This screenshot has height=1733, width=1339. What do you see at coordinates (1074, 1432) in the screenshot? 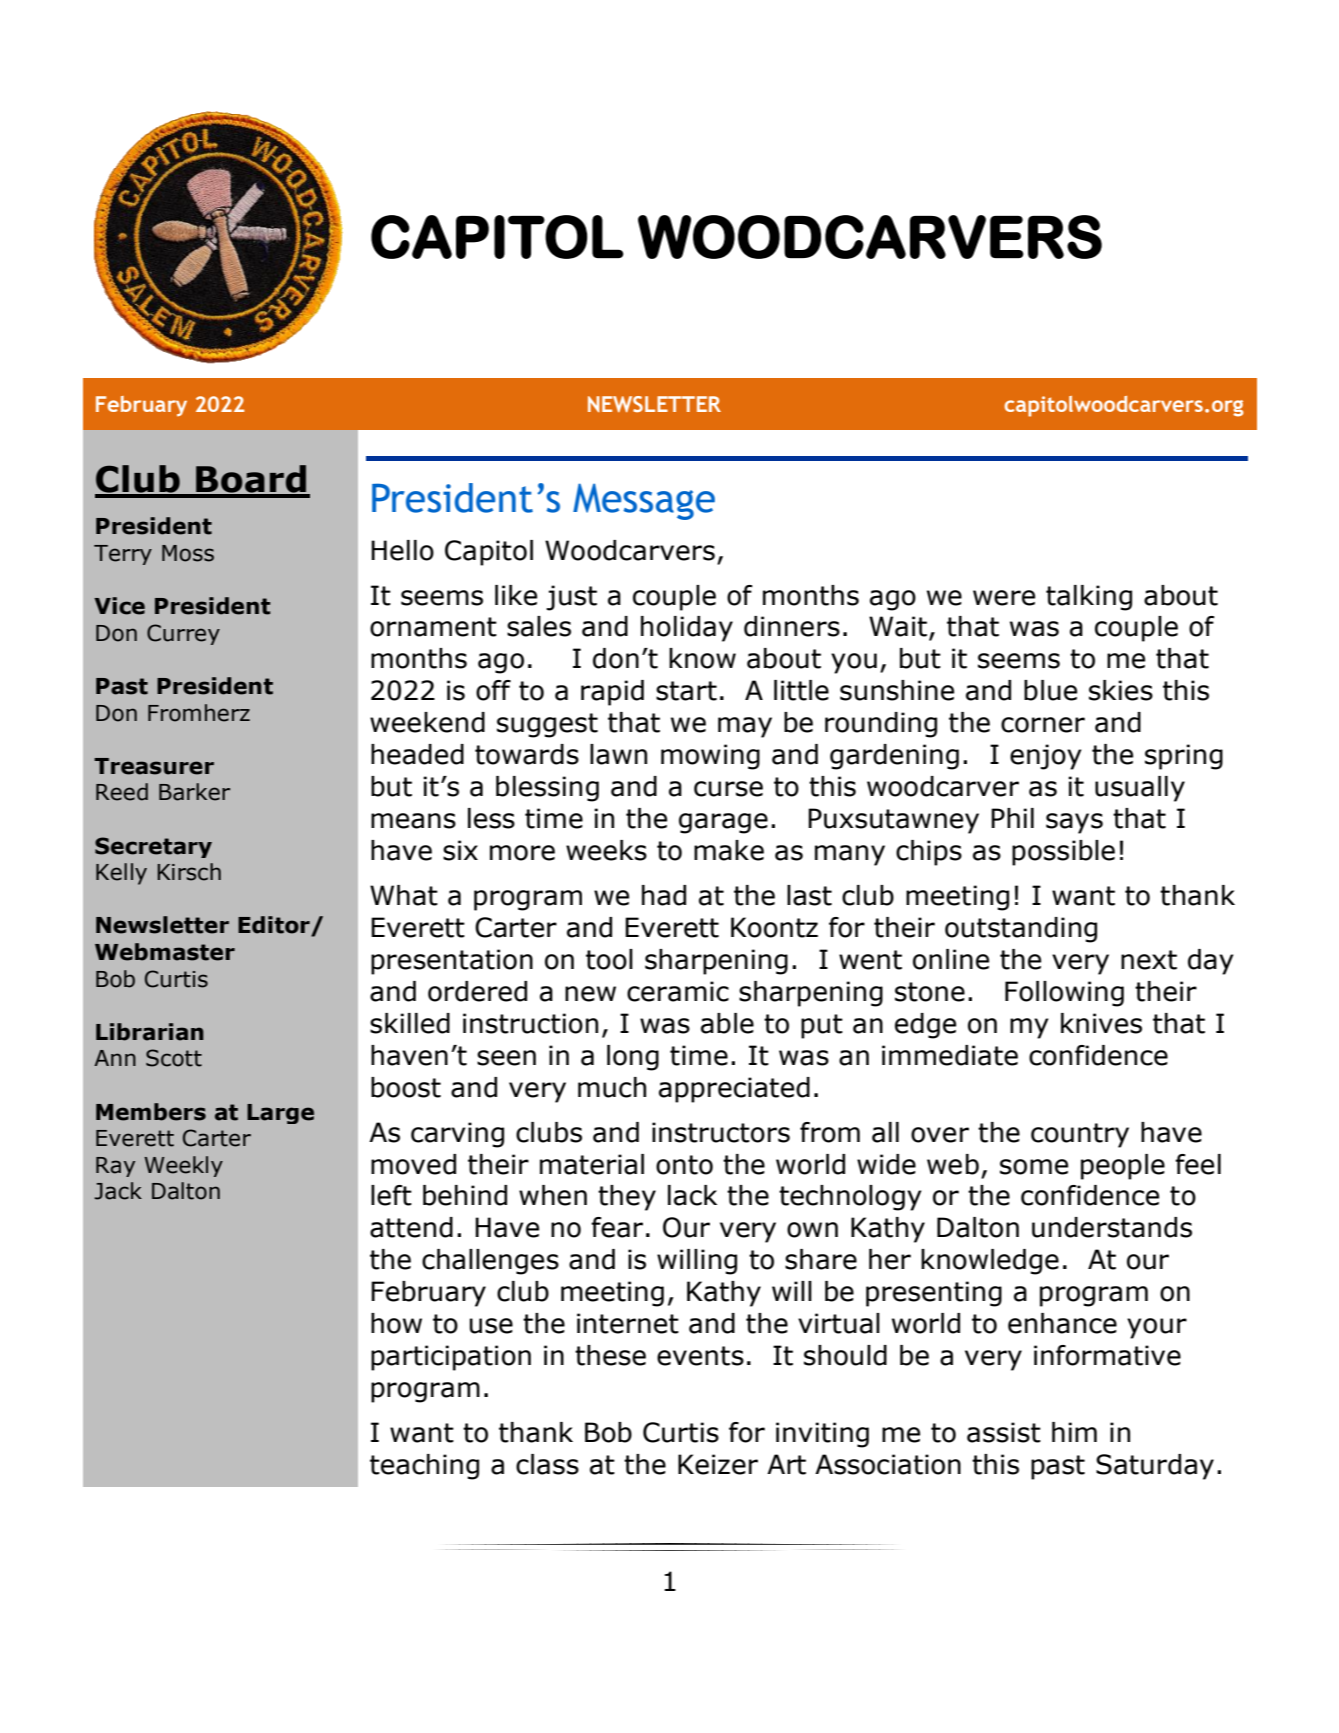
I see `him` at bounding box center [1074, 1432].
